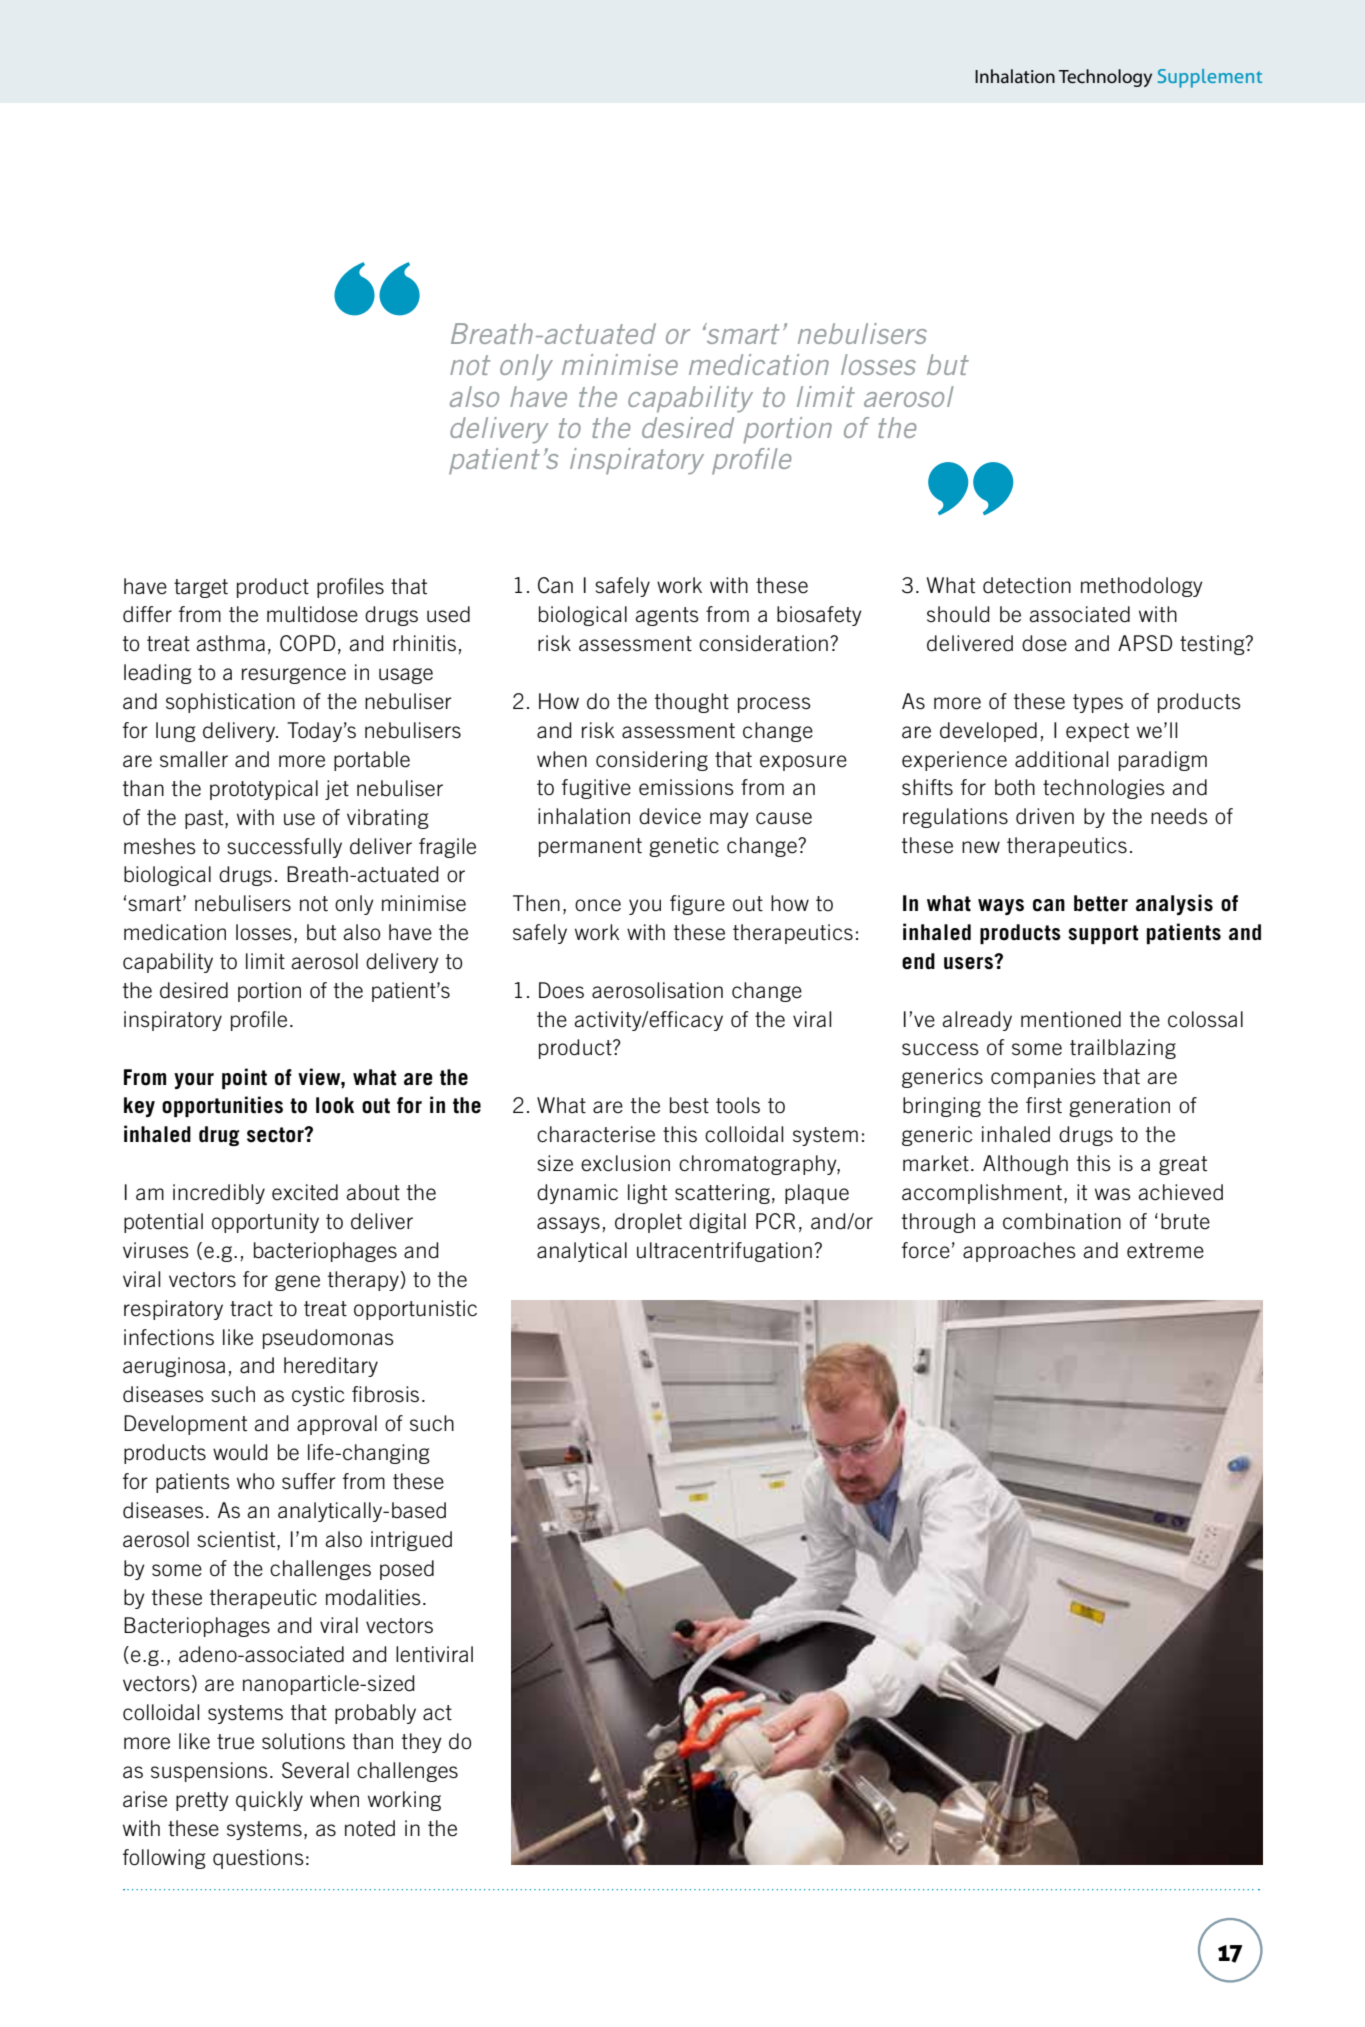 The height and width of the image is (2027, 1365). What do you see at coordinates (269, 1801) in the image?
I see `quickly` at bounding box center [269, 1801].
